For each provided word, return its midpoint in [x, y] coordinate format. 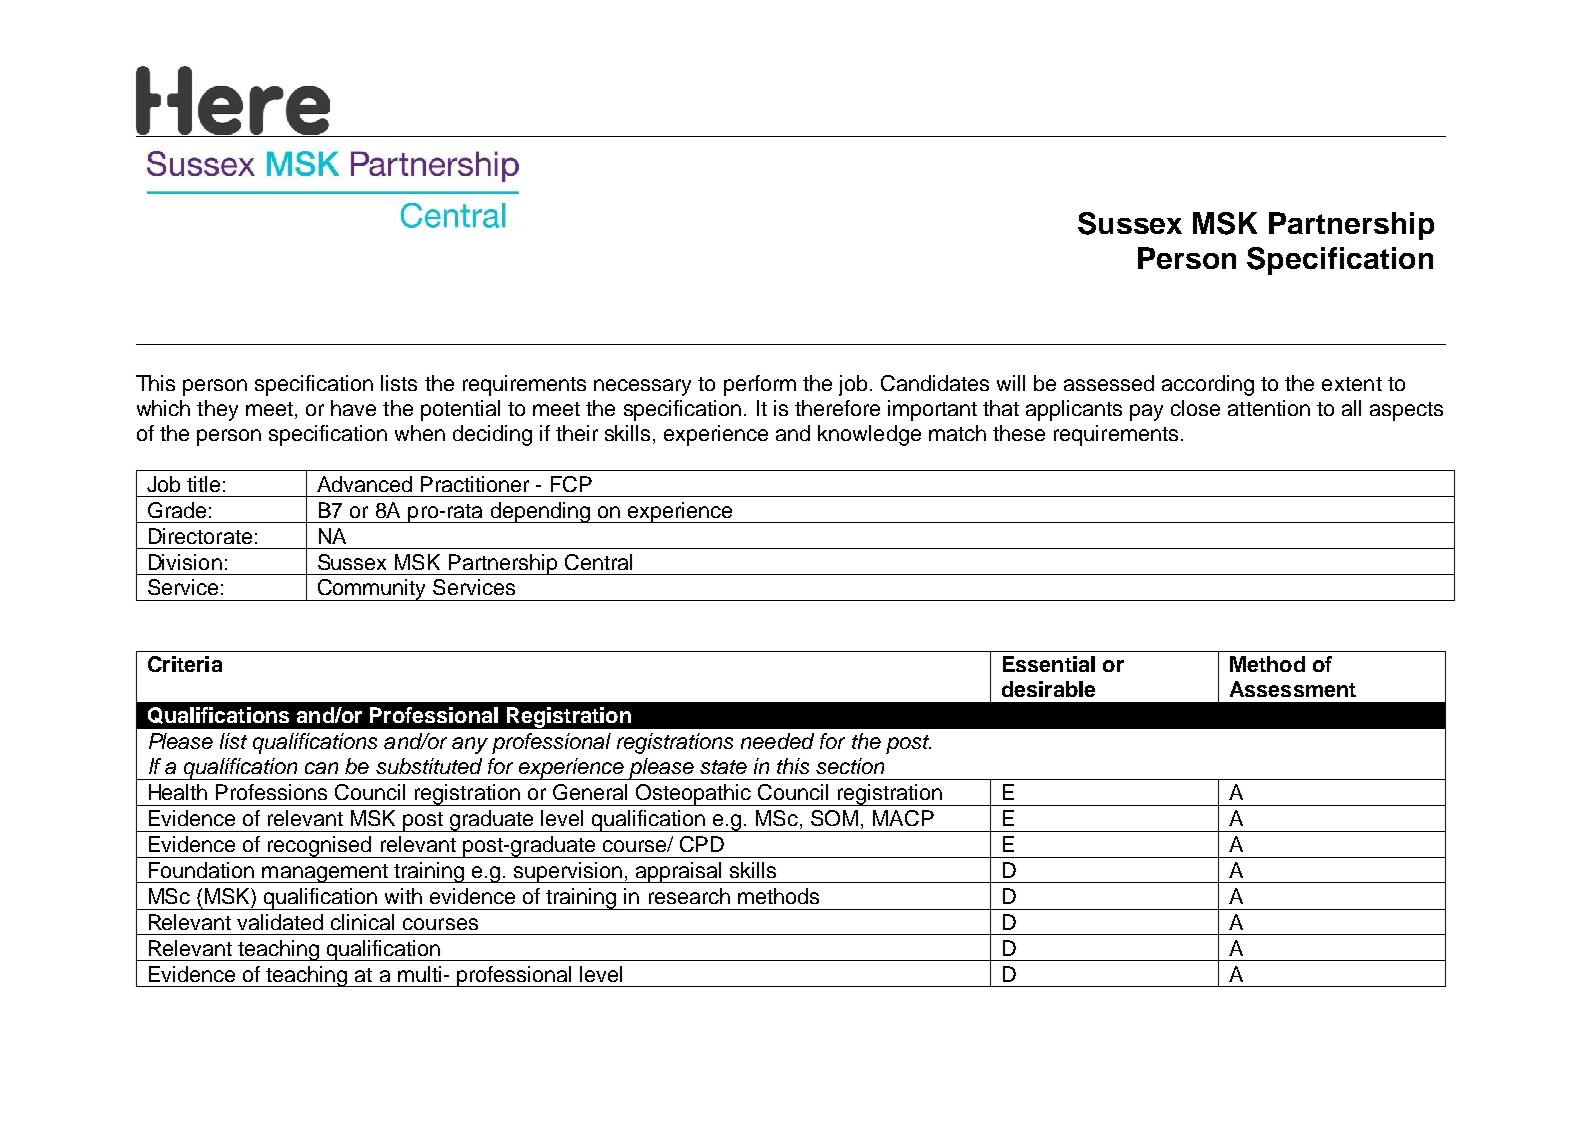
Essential [1049, 664]
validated [280, 922]
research [689, 896]
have [353, 408]
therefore [837, 408]
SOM [834, 818]
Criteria [185, 664]
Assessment [1293, 689]
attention [1269, 408]
